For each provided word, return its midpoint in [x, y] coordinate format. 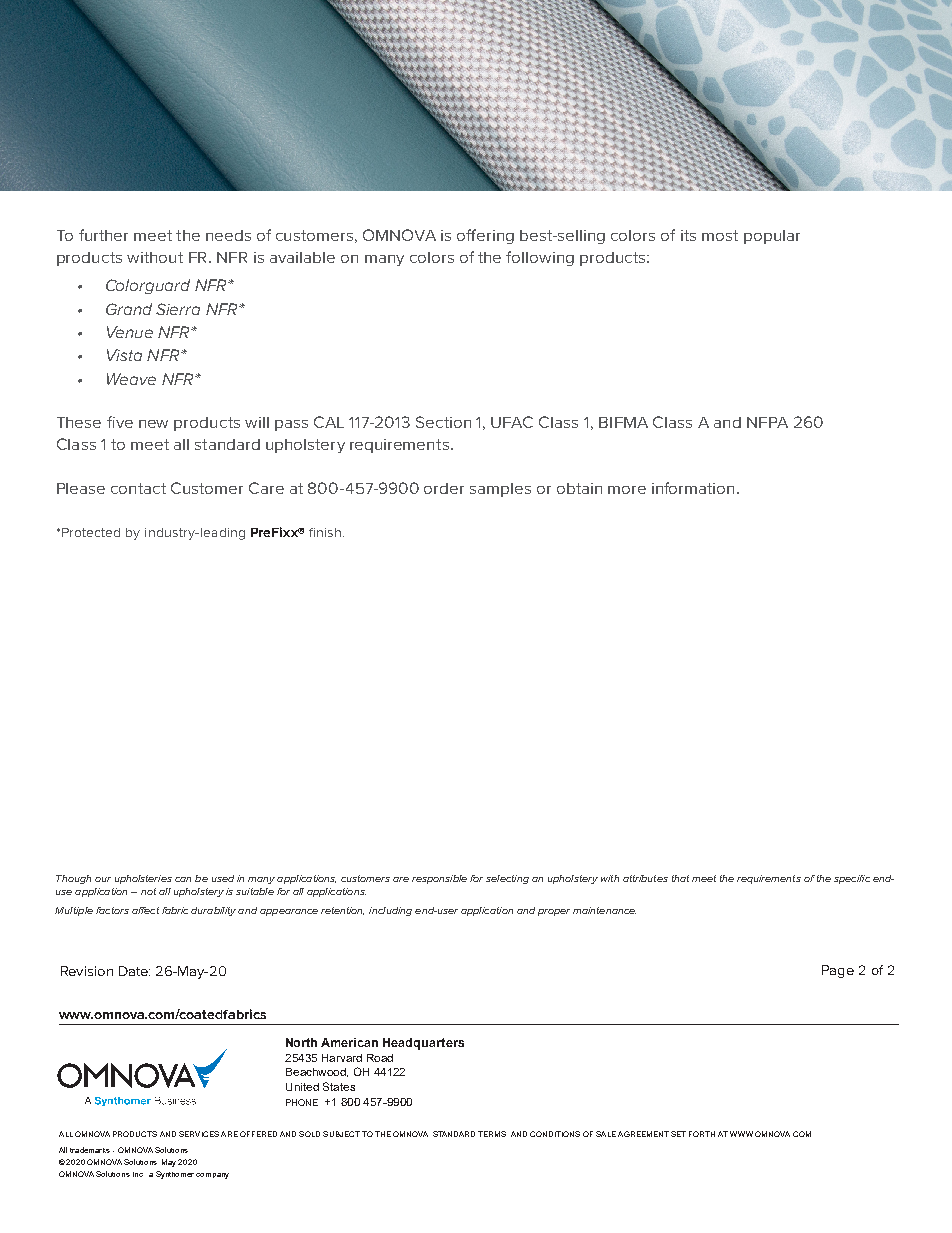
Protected [91, 532]
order [444, 488]
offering [485, 236]
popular [772, 237]
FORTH [702, 1134]
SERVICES [199, 1134]
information [693, 488]
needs [228, 235]
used [223, 878]
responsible [439, 879]
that [680, 878]
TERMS [492, 1134]
